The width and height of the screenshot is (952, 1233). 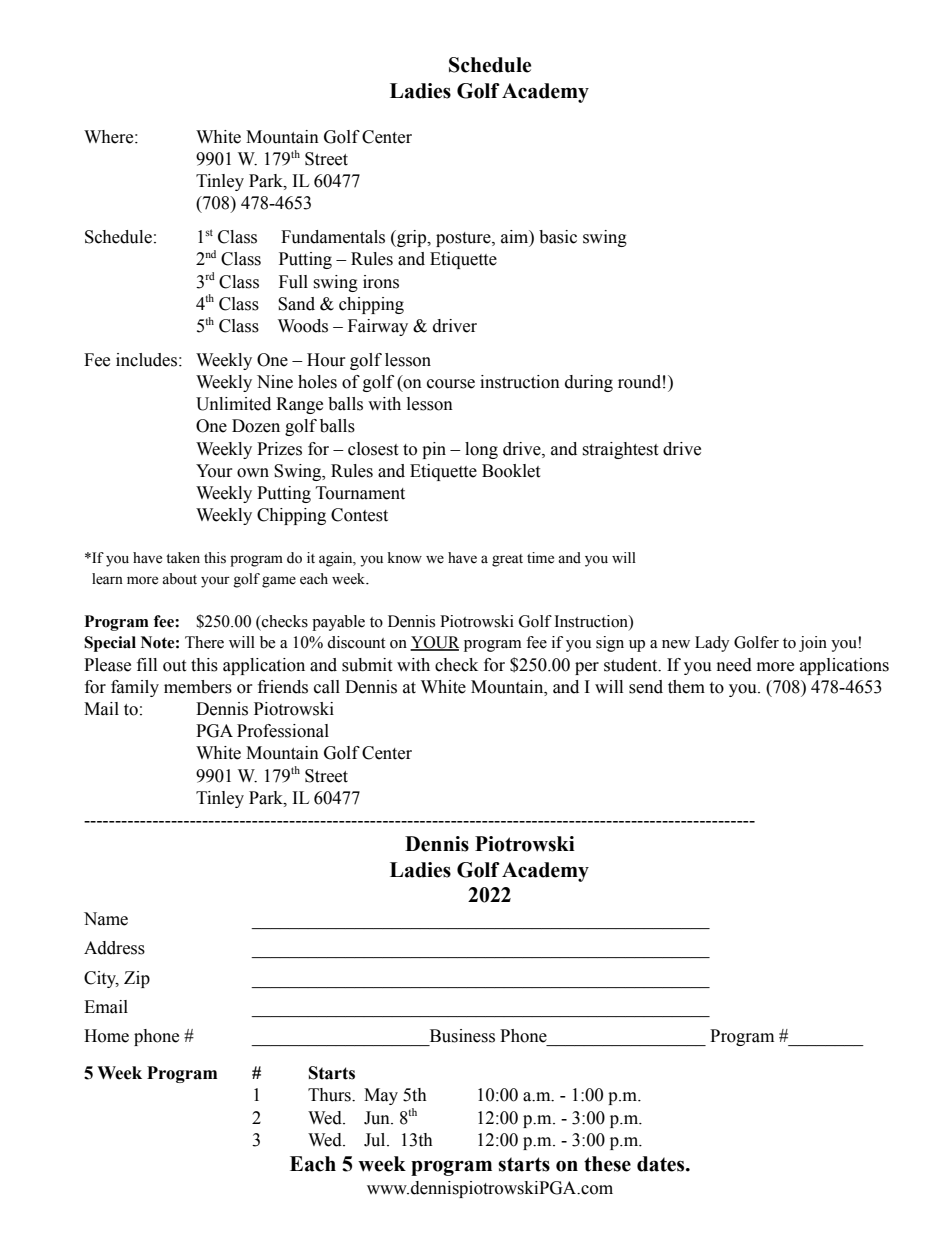 What do you see at coordinates (293, 282) in the screenshot?
I see `Full` at bounding box center [293, 282].
